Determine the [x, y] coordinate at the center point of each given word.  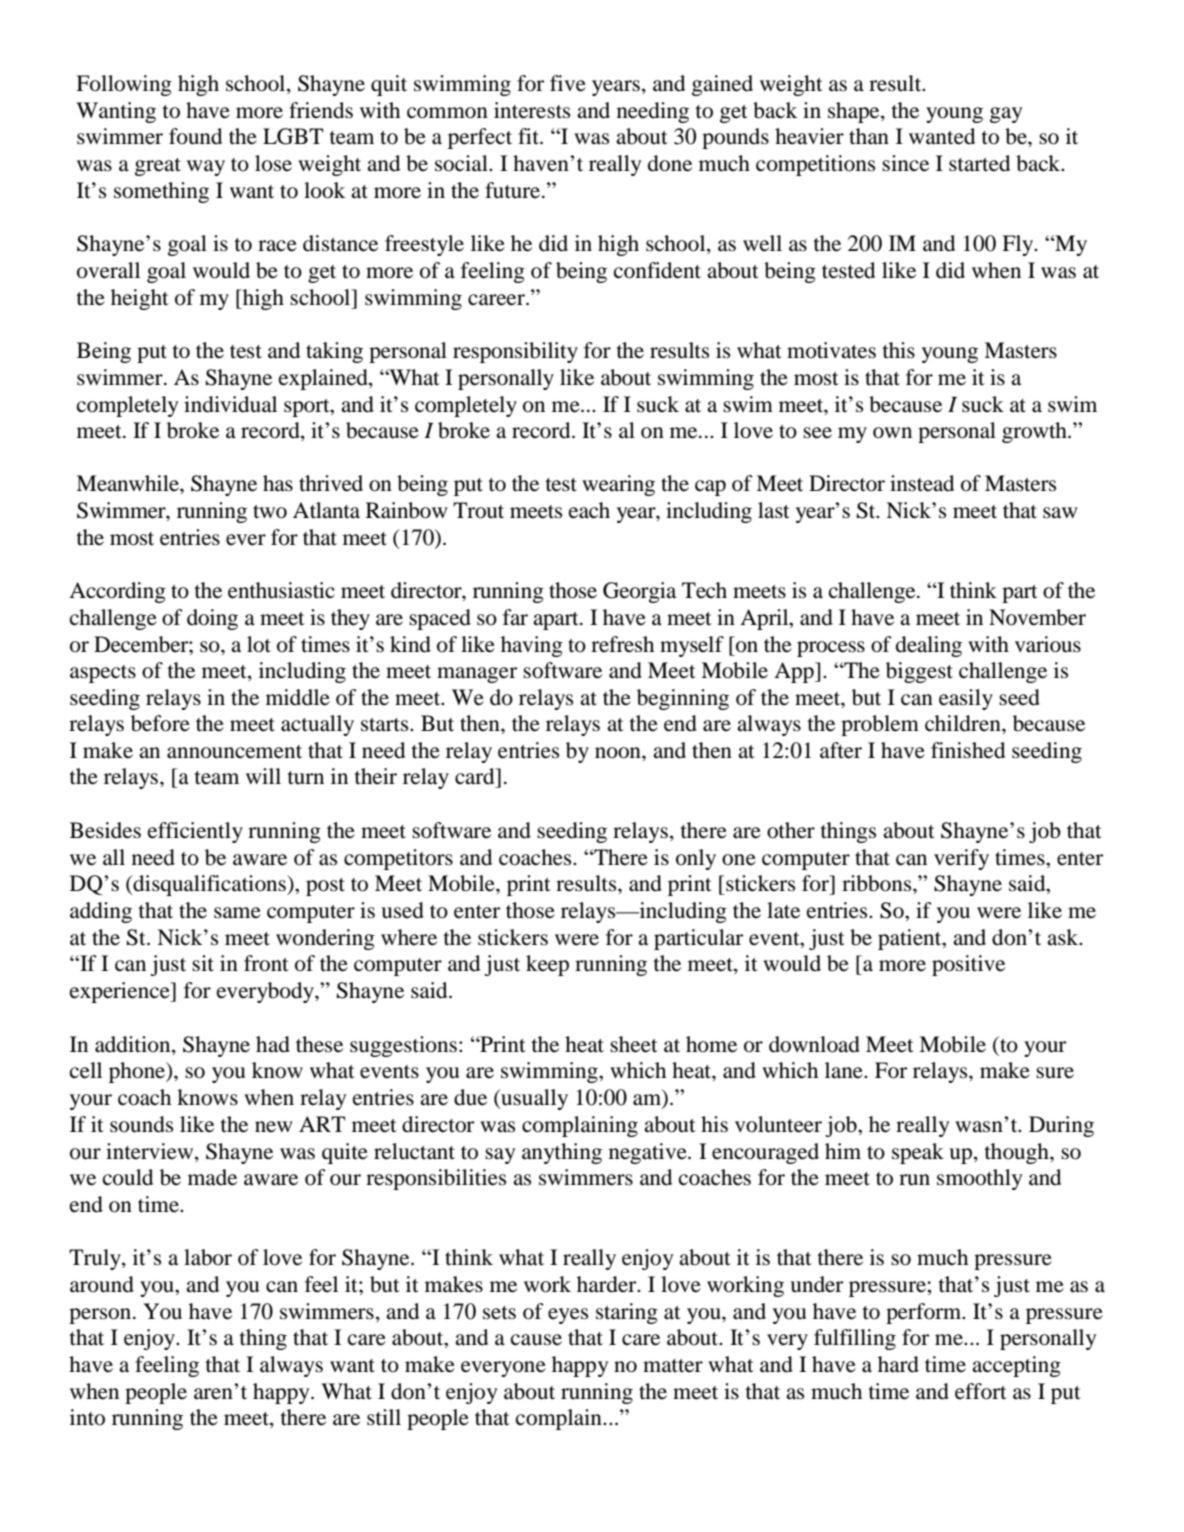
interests [532, 110]
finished [968, 750]
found [195, 136]
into [87, 1417]
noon [619, 753]
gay [1006, 115]
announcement [234, 752]
